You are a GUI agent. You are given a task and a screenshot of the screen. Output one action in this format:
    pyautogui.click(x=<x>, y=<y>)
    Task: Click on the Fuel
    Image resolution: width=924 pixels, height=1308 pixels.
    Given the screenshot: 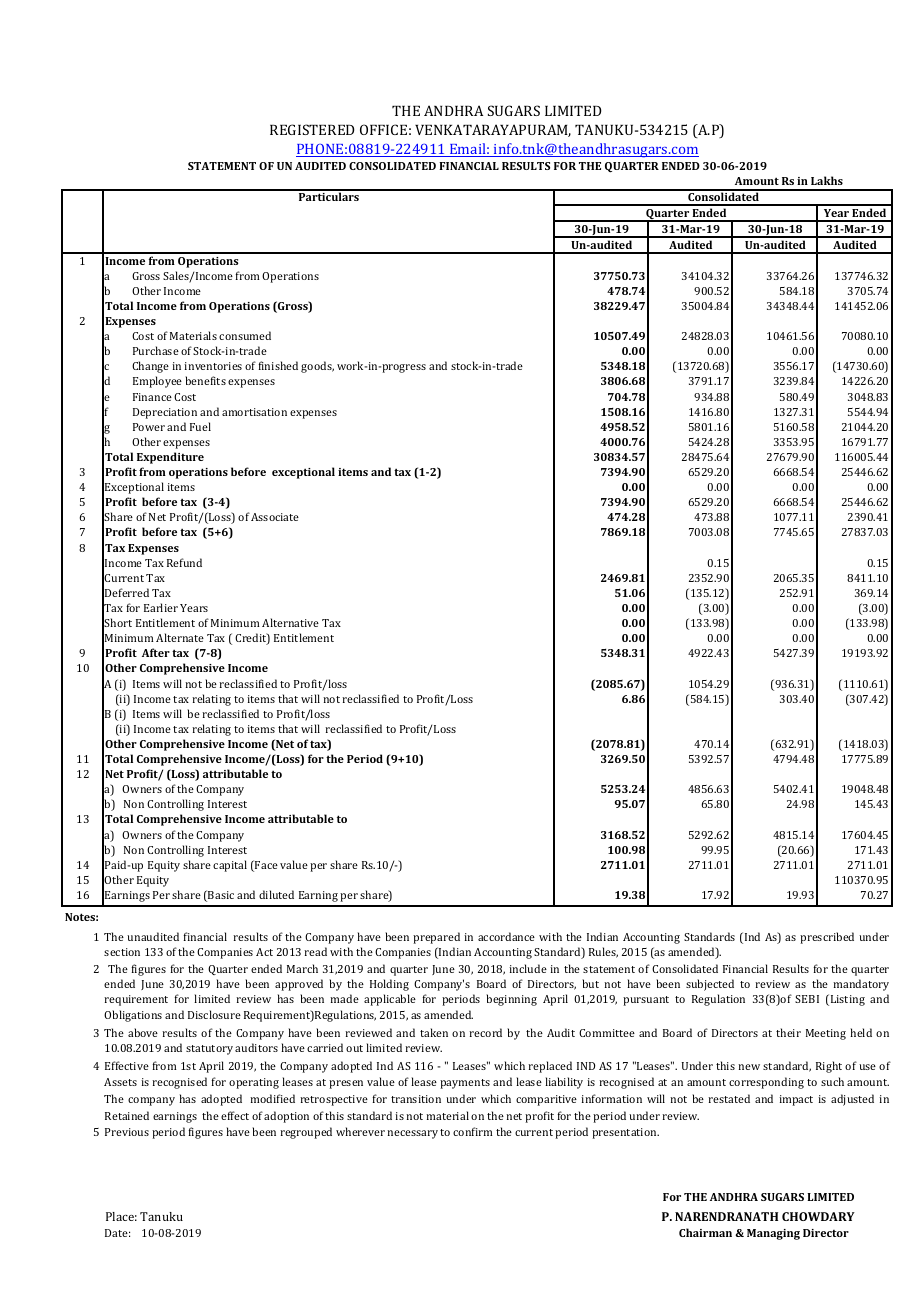 What is the action you would take?
    pyautogui.click(x=200, y=426)
